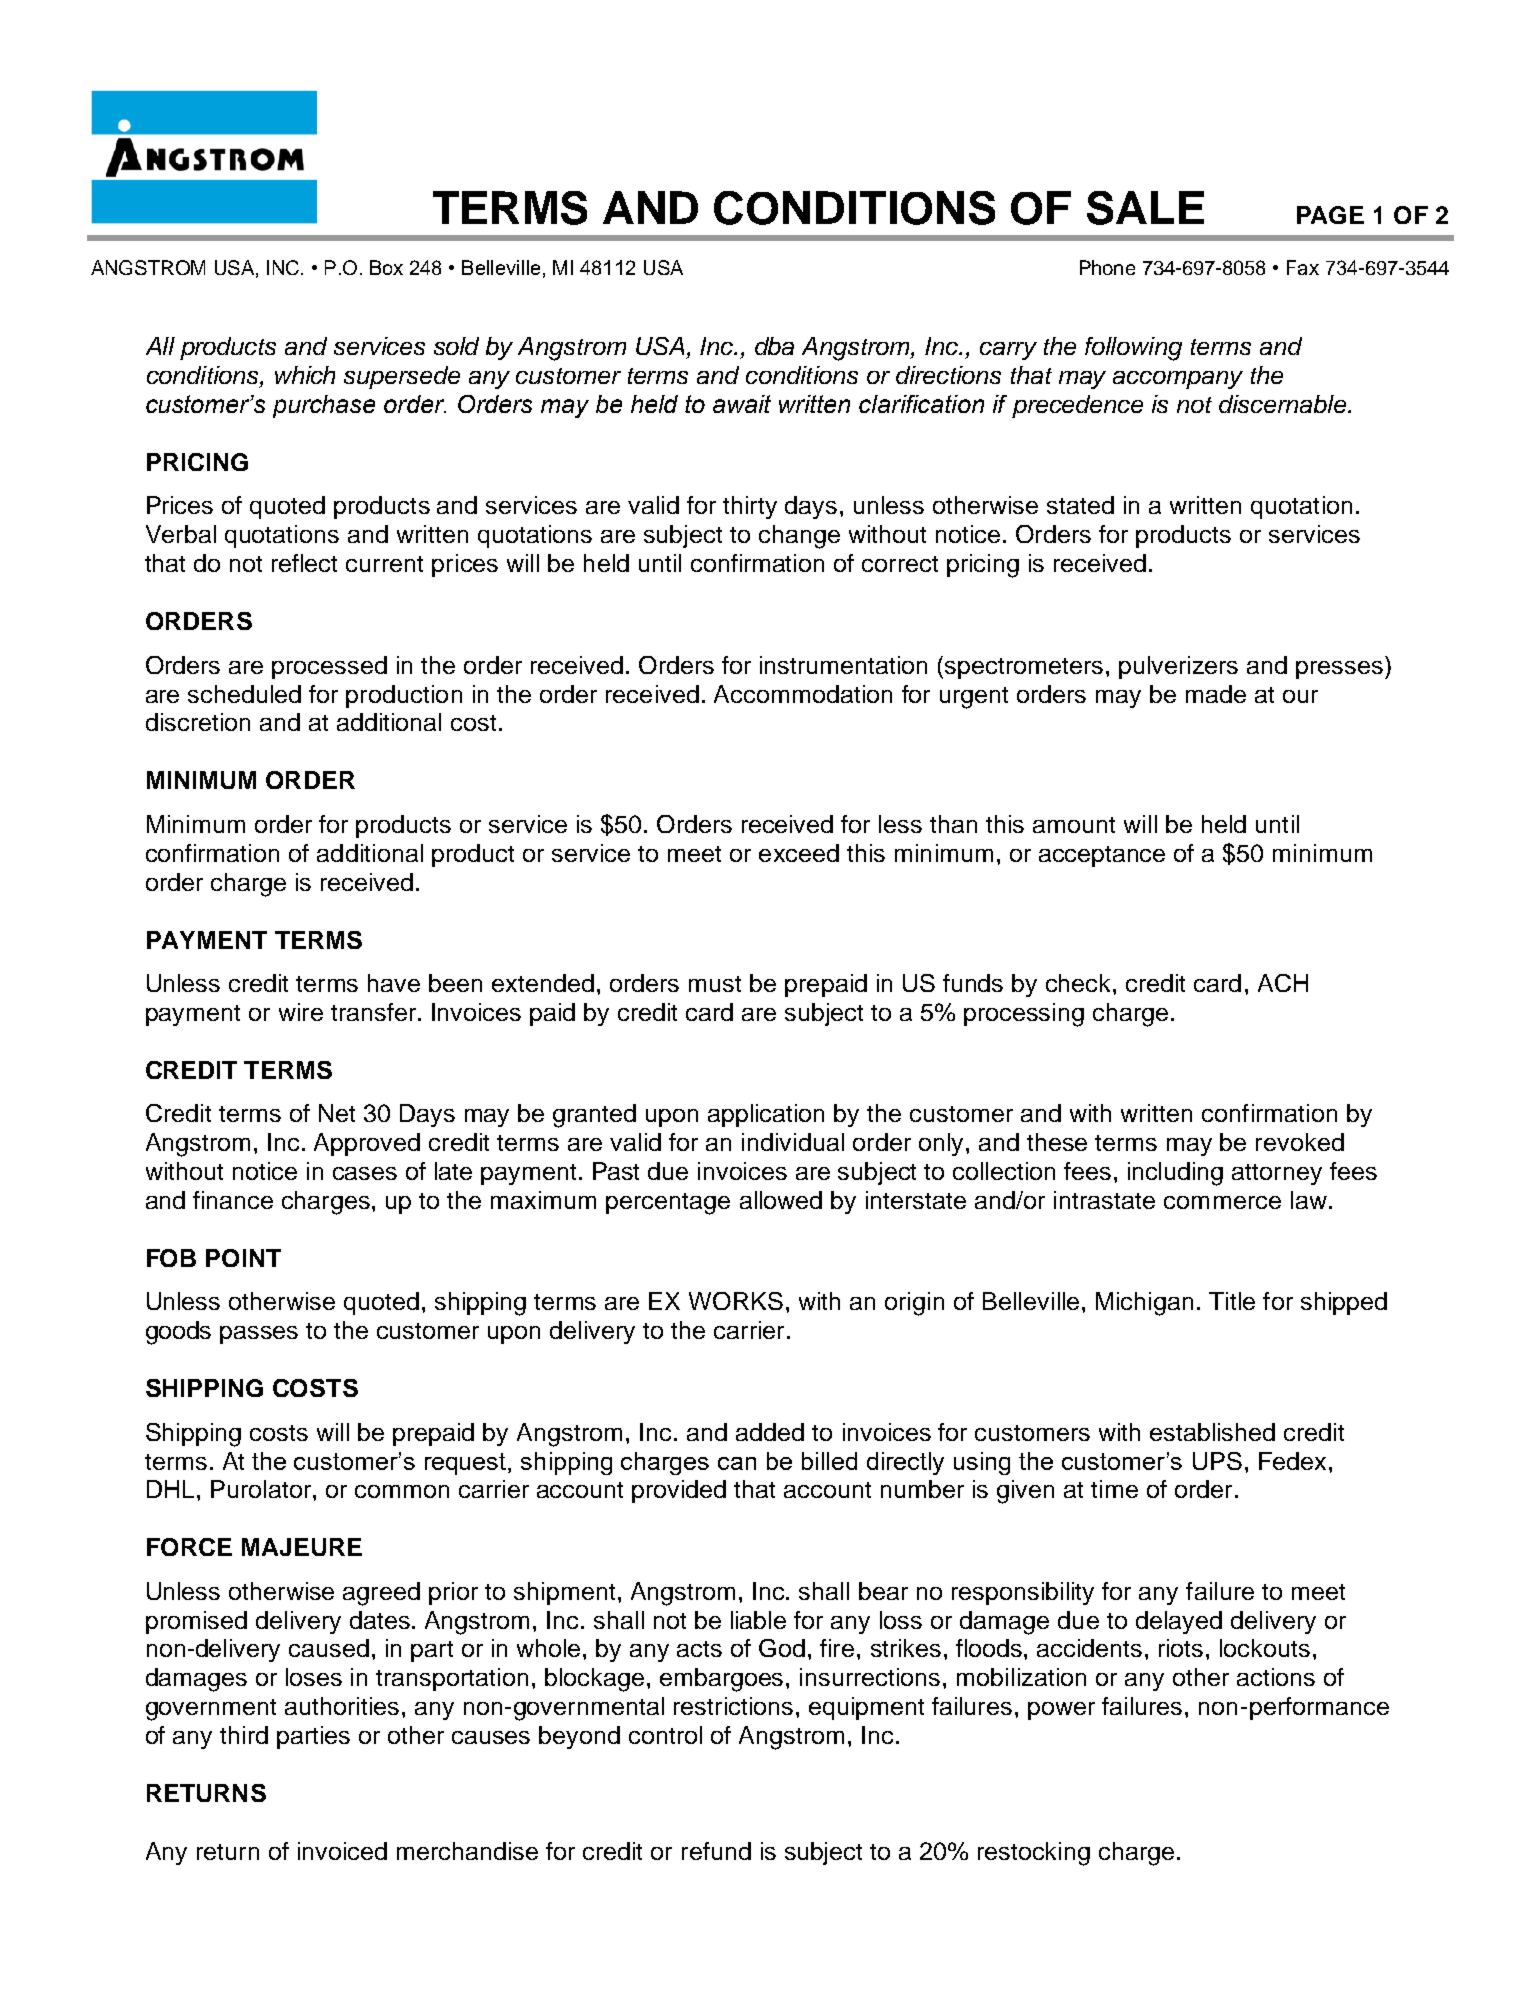 The height and width of the screenshot is (1993, 1540). I want to click on Box, so click(386, 267).
